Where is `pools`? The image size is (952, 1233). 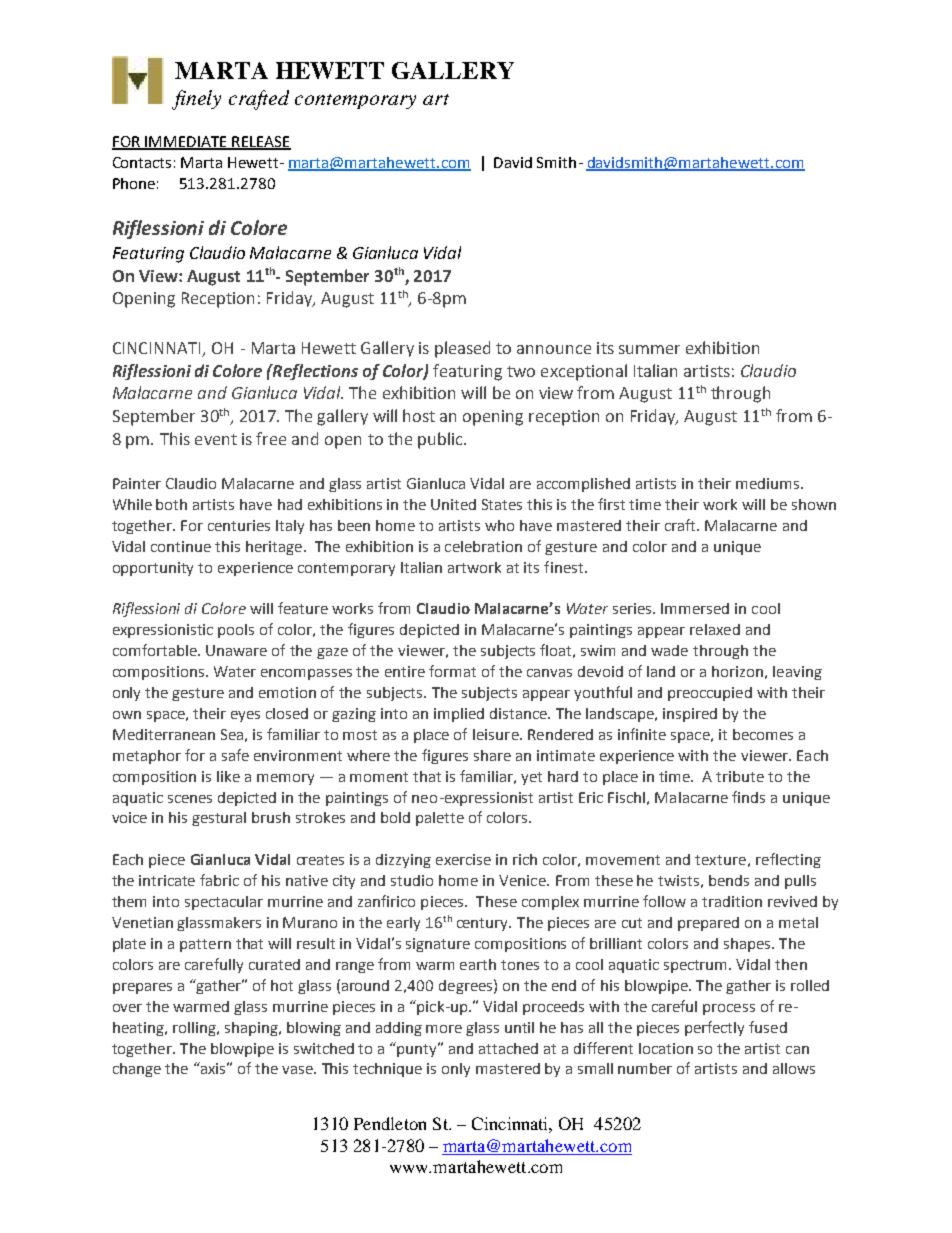
pools is located at coordinates (236, 631).
